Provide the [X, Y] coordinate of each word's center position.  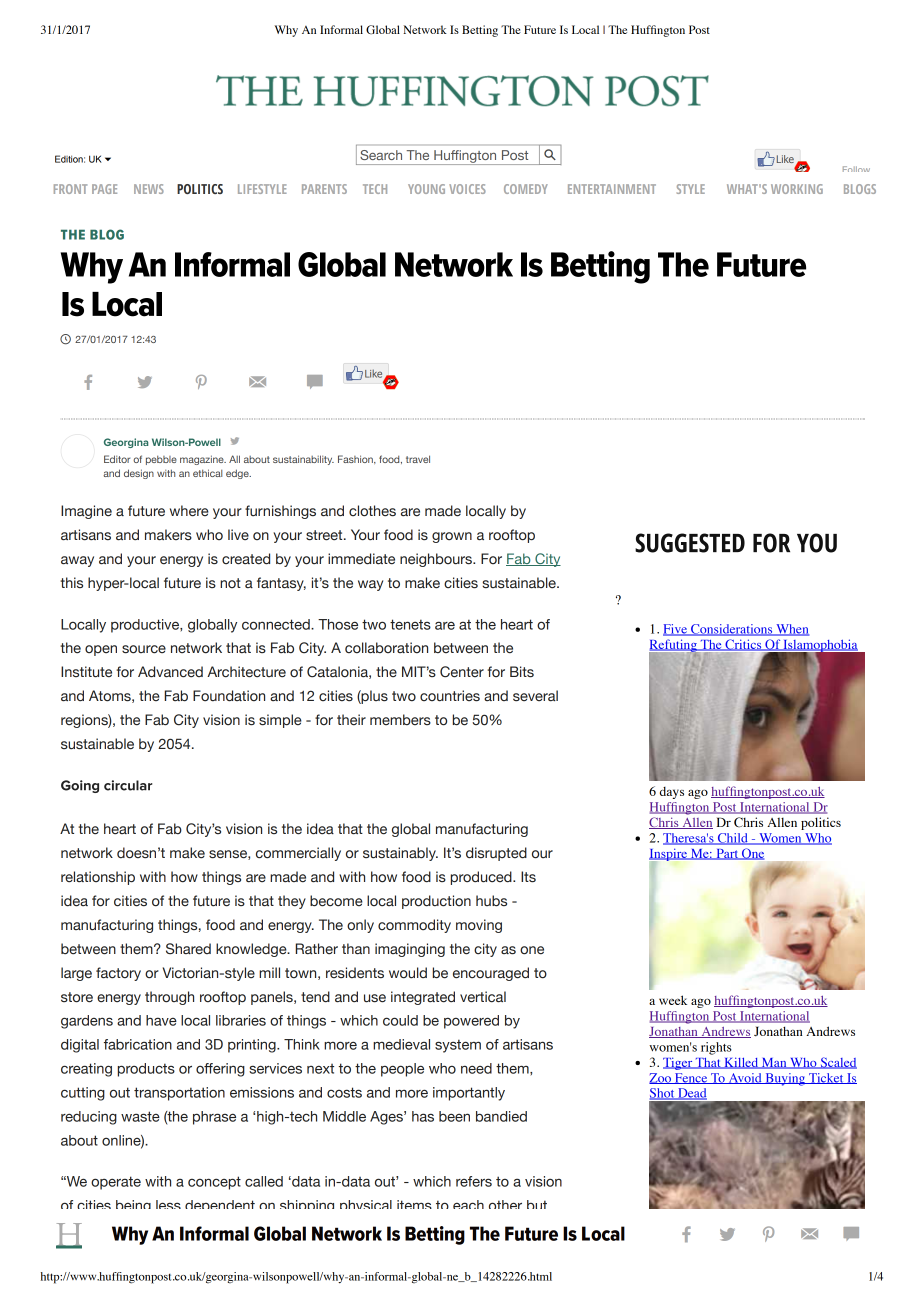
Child [732, 839]
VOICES [467, 189]
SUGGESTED [690, 543]
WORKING [797, 189]
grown [452, 537]
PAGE [104, 189]
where [189, 511]
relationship [98, 878]
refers [474, 1181]
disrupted [496, 854]
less [168, 1204]
